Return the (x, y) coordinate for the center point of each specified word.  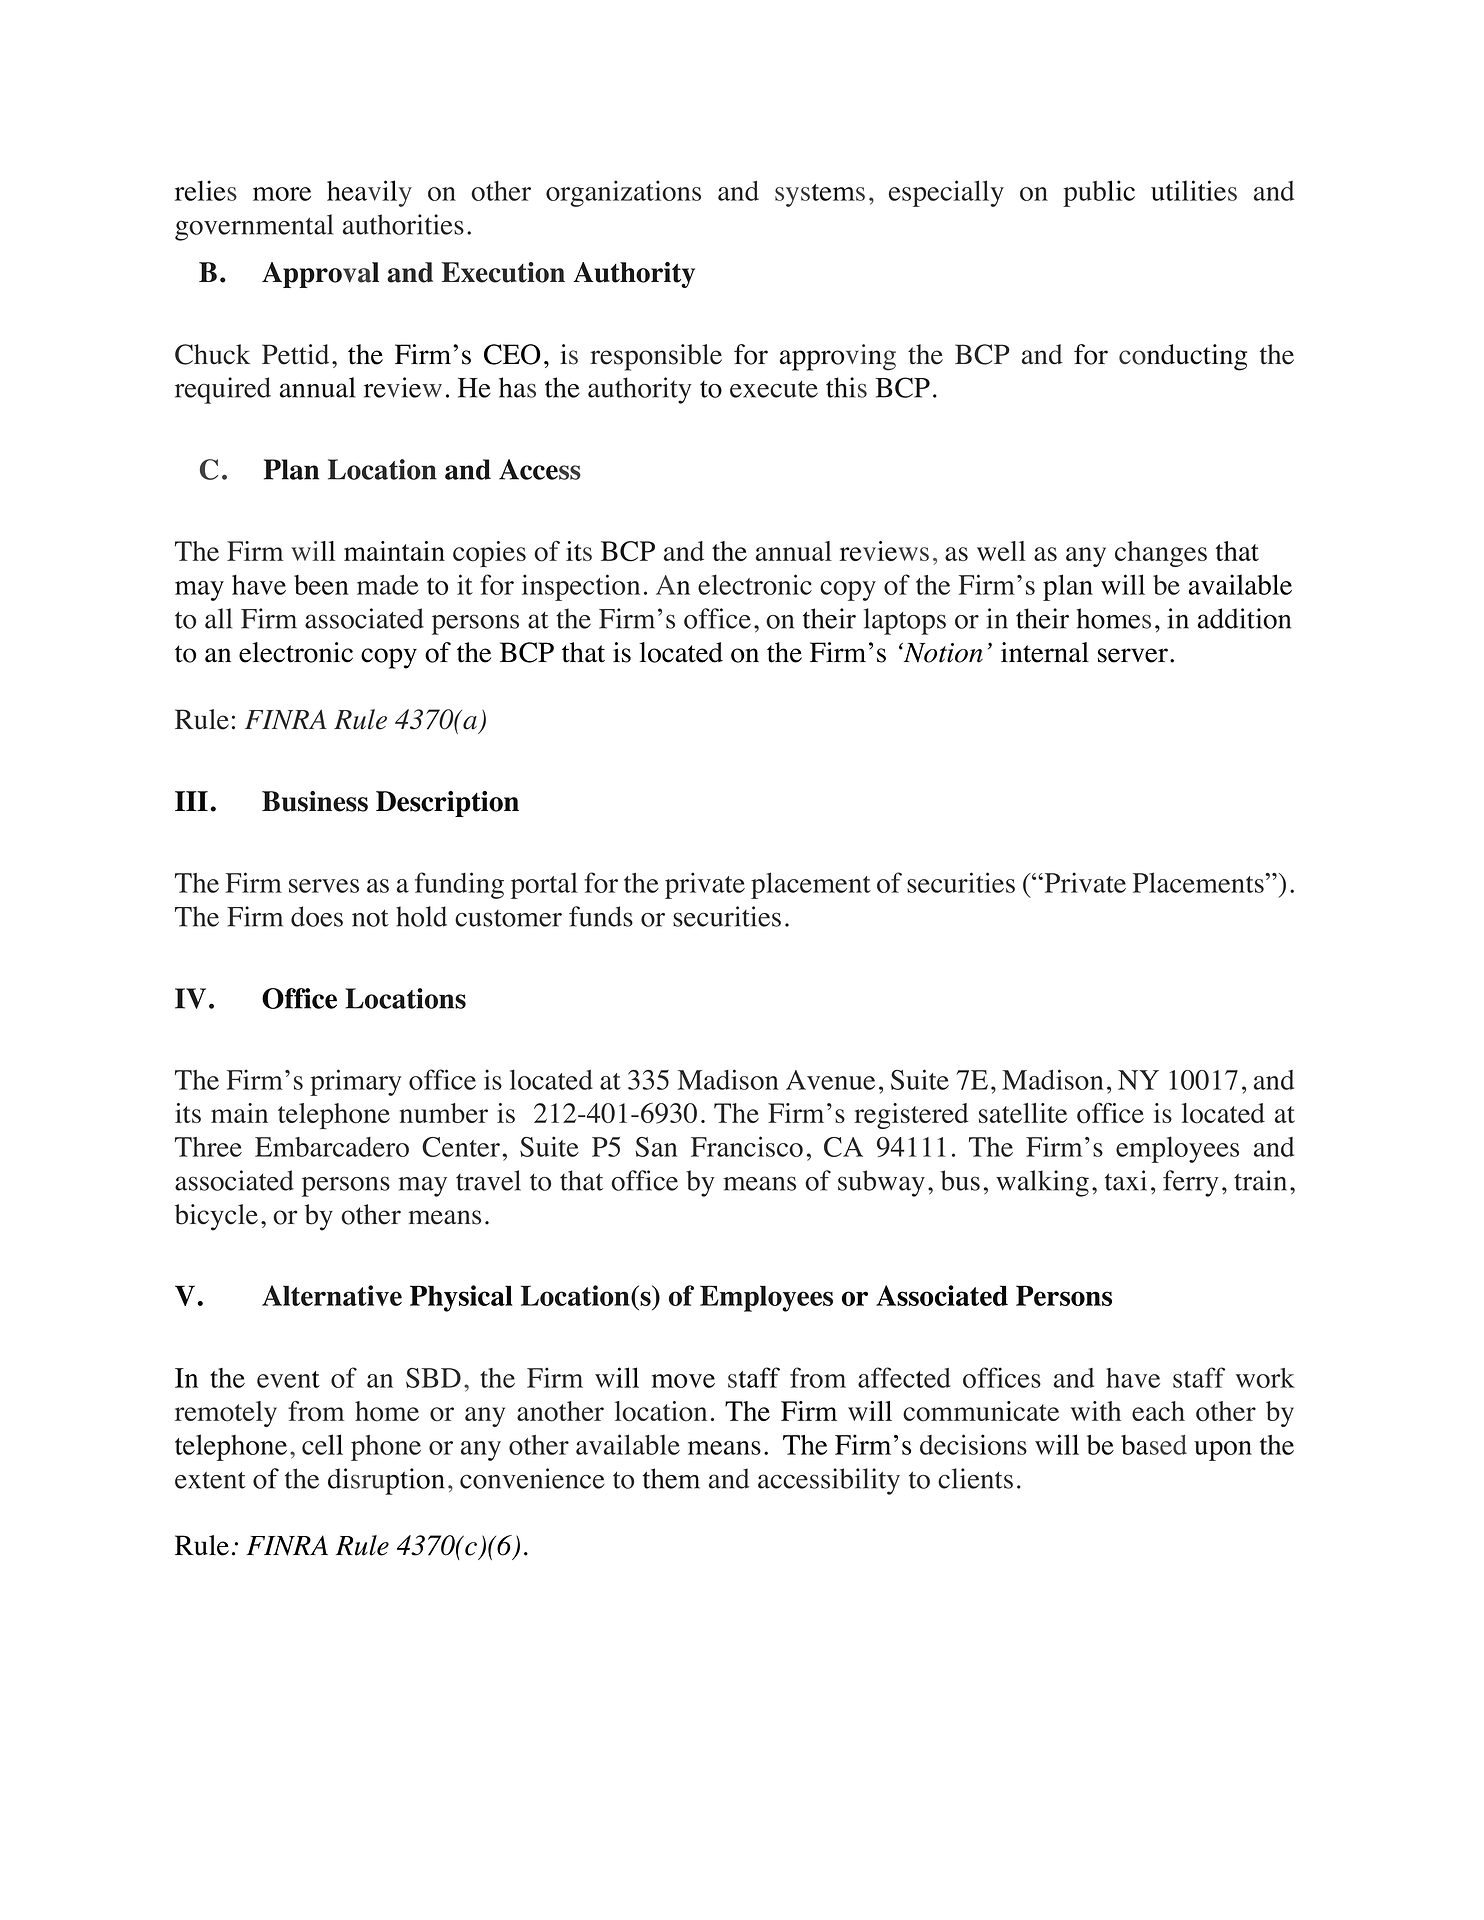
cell (322, 1444)
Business (315, 801)
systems (820, 195)
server (1133, 655)
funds (601, 916)
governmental (254, 227)
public (1099, 193)
